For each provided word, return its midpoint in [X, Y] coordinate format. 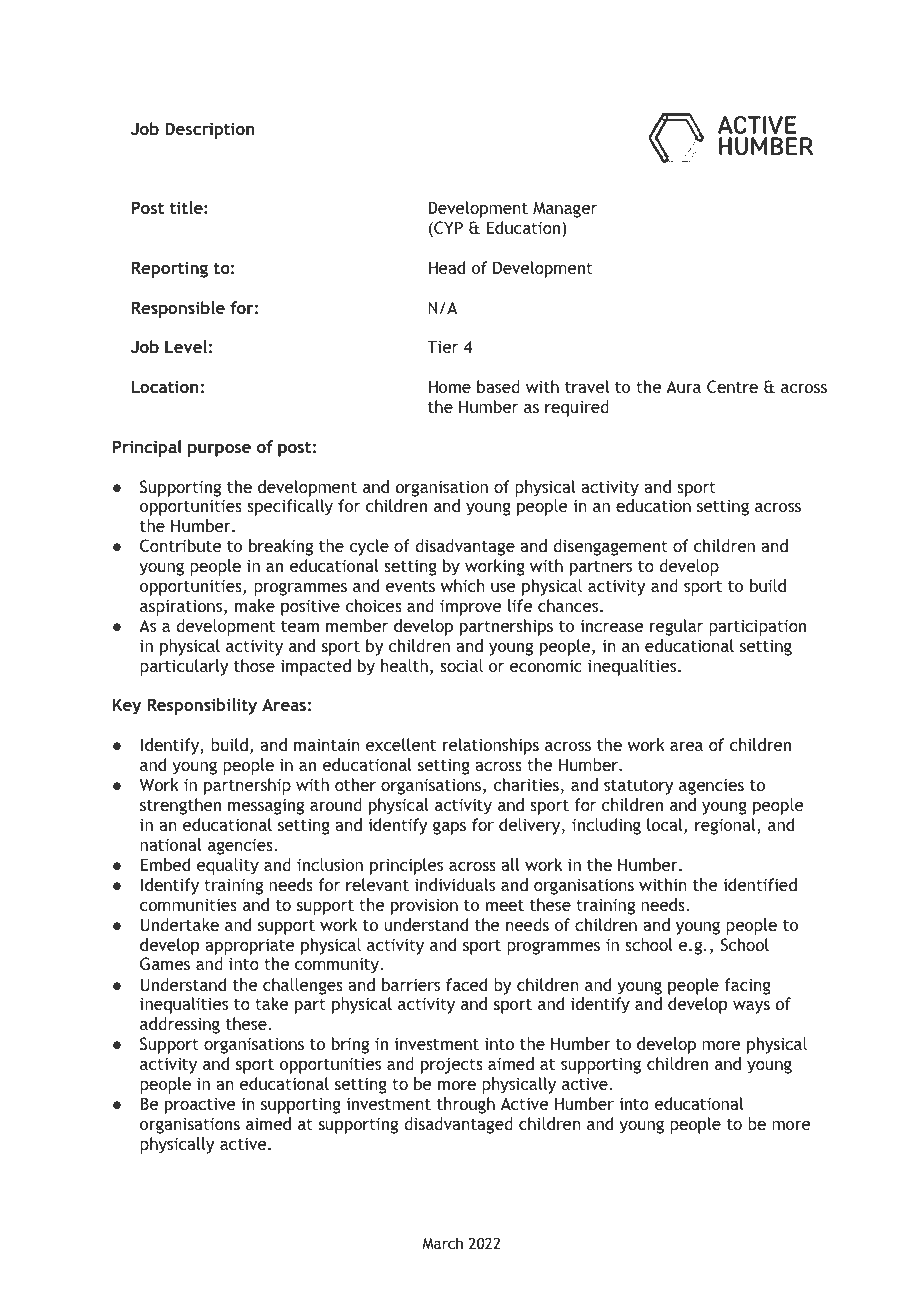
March [442, 1243]
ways [751, 1007]
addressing [180, 1025]
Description [210, 130]
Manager [565, 209]
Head [446, 267]
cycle [369, 547]
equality [228, 866]
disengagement [610, 547]
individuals [455, 884]
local [666, 826]
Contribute [181, 545]
